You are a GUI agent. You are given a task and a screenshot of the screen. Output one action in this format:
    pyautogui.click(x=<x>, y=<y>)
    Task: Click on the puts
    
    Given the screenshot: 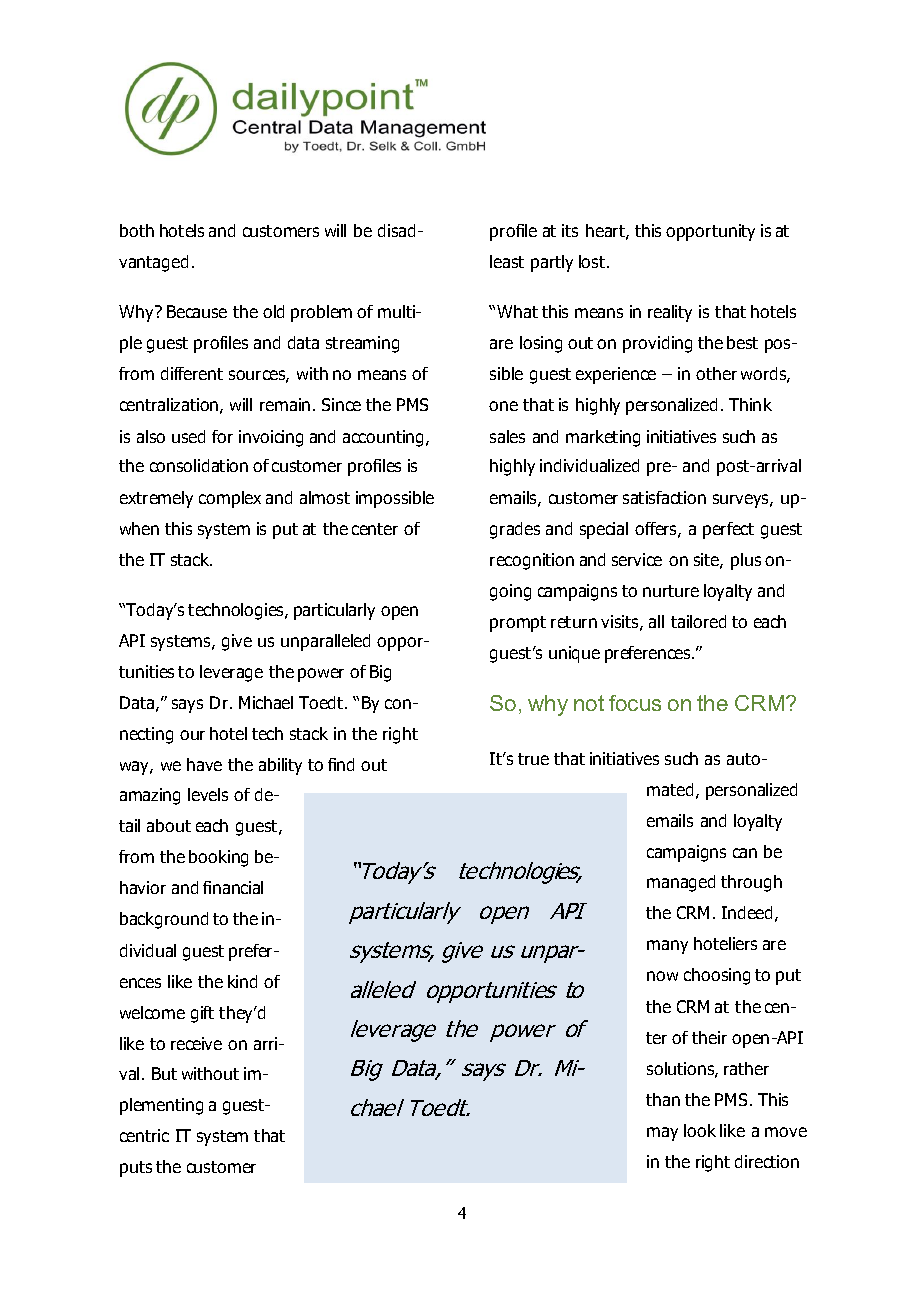 What is the action you would take?
    pyautogui.click(x=136, y=1169)
